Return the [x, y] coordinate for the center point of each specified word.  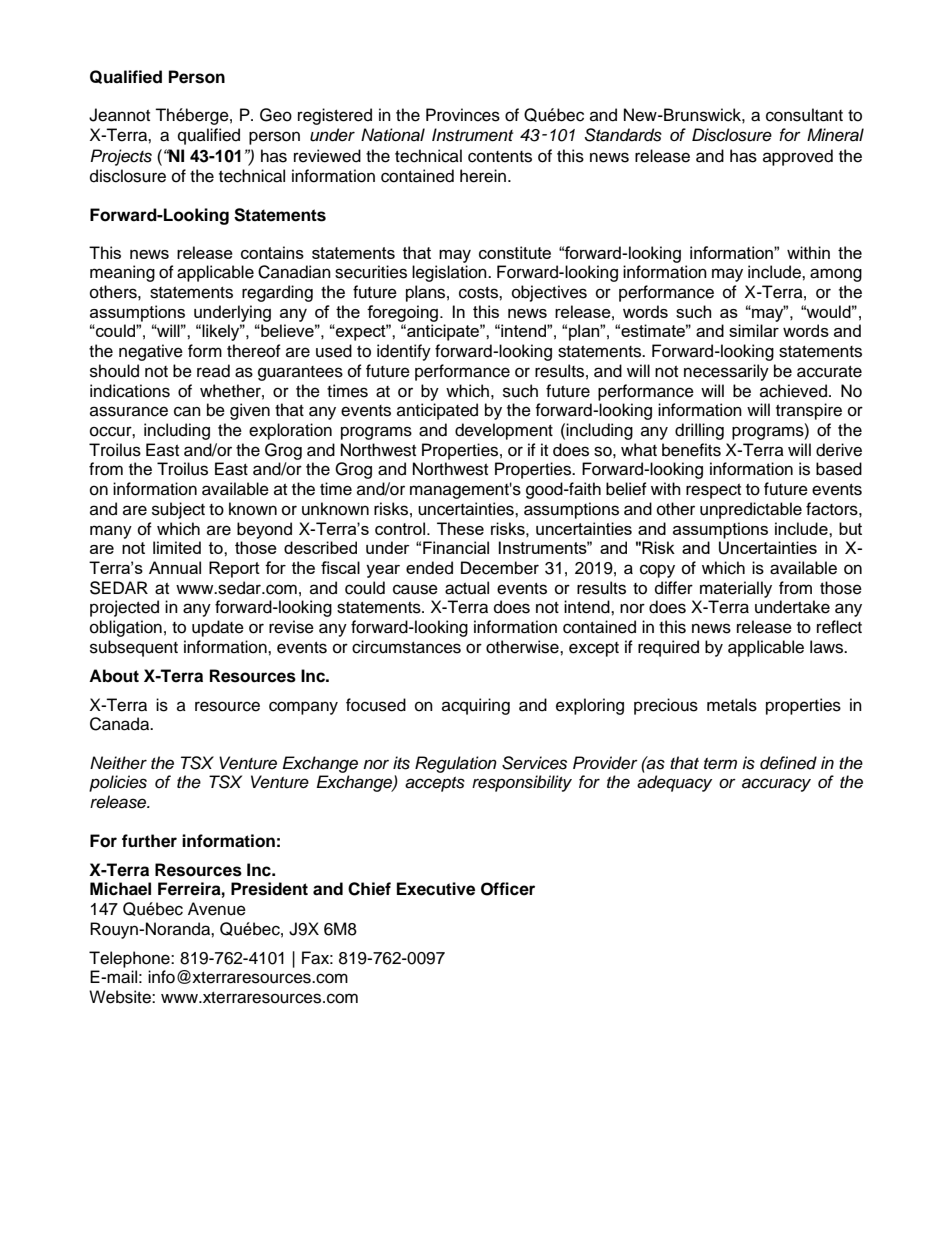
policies [118, 783]
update [218, 628]
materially [736, 589]
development [504, 431]
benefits [691, 450]
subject [178, 510]
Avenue [217, 909]
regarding [277, 293]
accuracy [776, 785]
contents [500, 157]
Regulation [456, 764]
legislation [450, 273]
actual [467, 588]
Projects [121, 157]
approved [798, 157]
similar [754, 330]
